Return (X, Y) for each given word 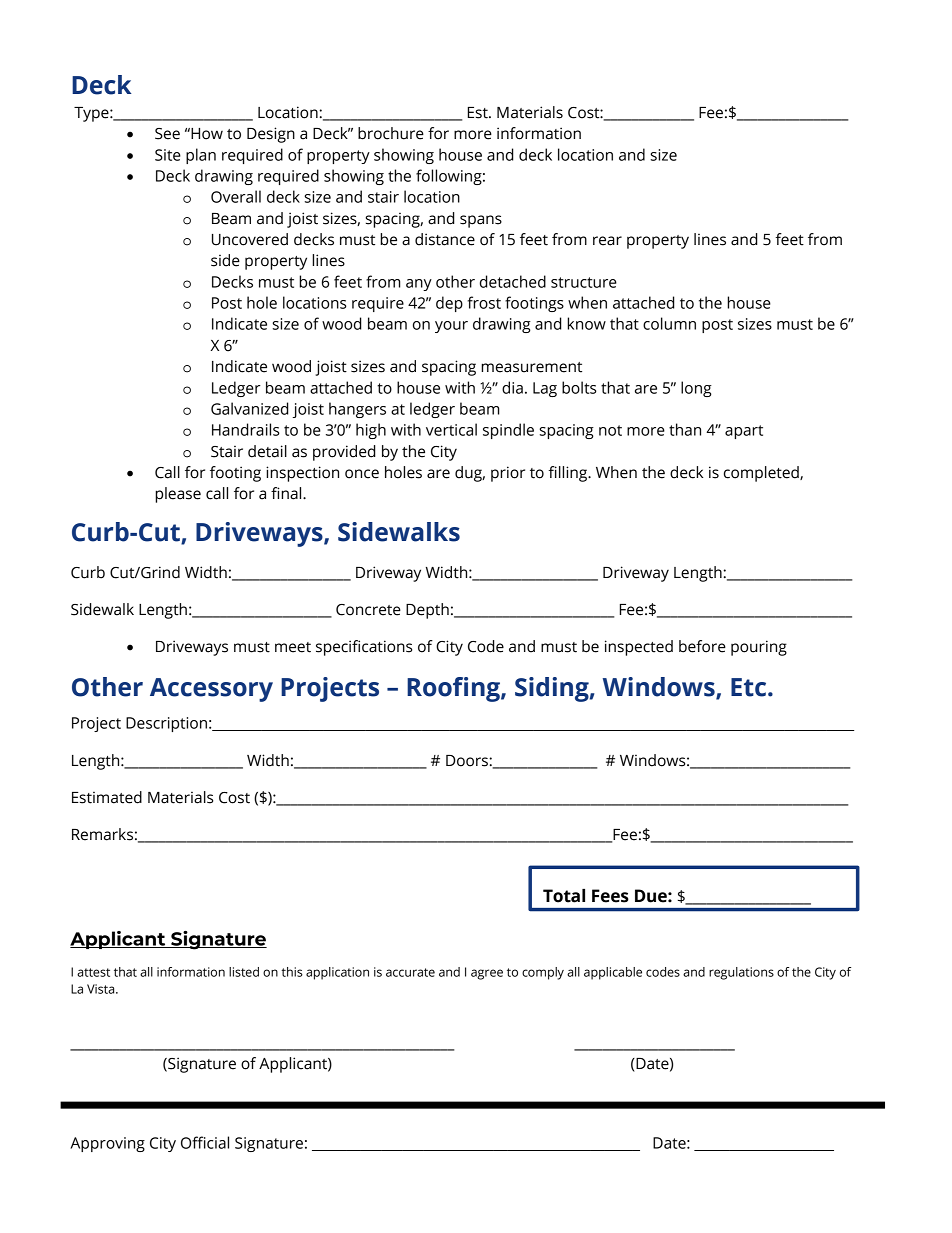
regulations (741, 973)
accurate (410, 972)
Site (168, 155)
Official (205, 1142)
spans (481, 221)
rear (607, 241)
